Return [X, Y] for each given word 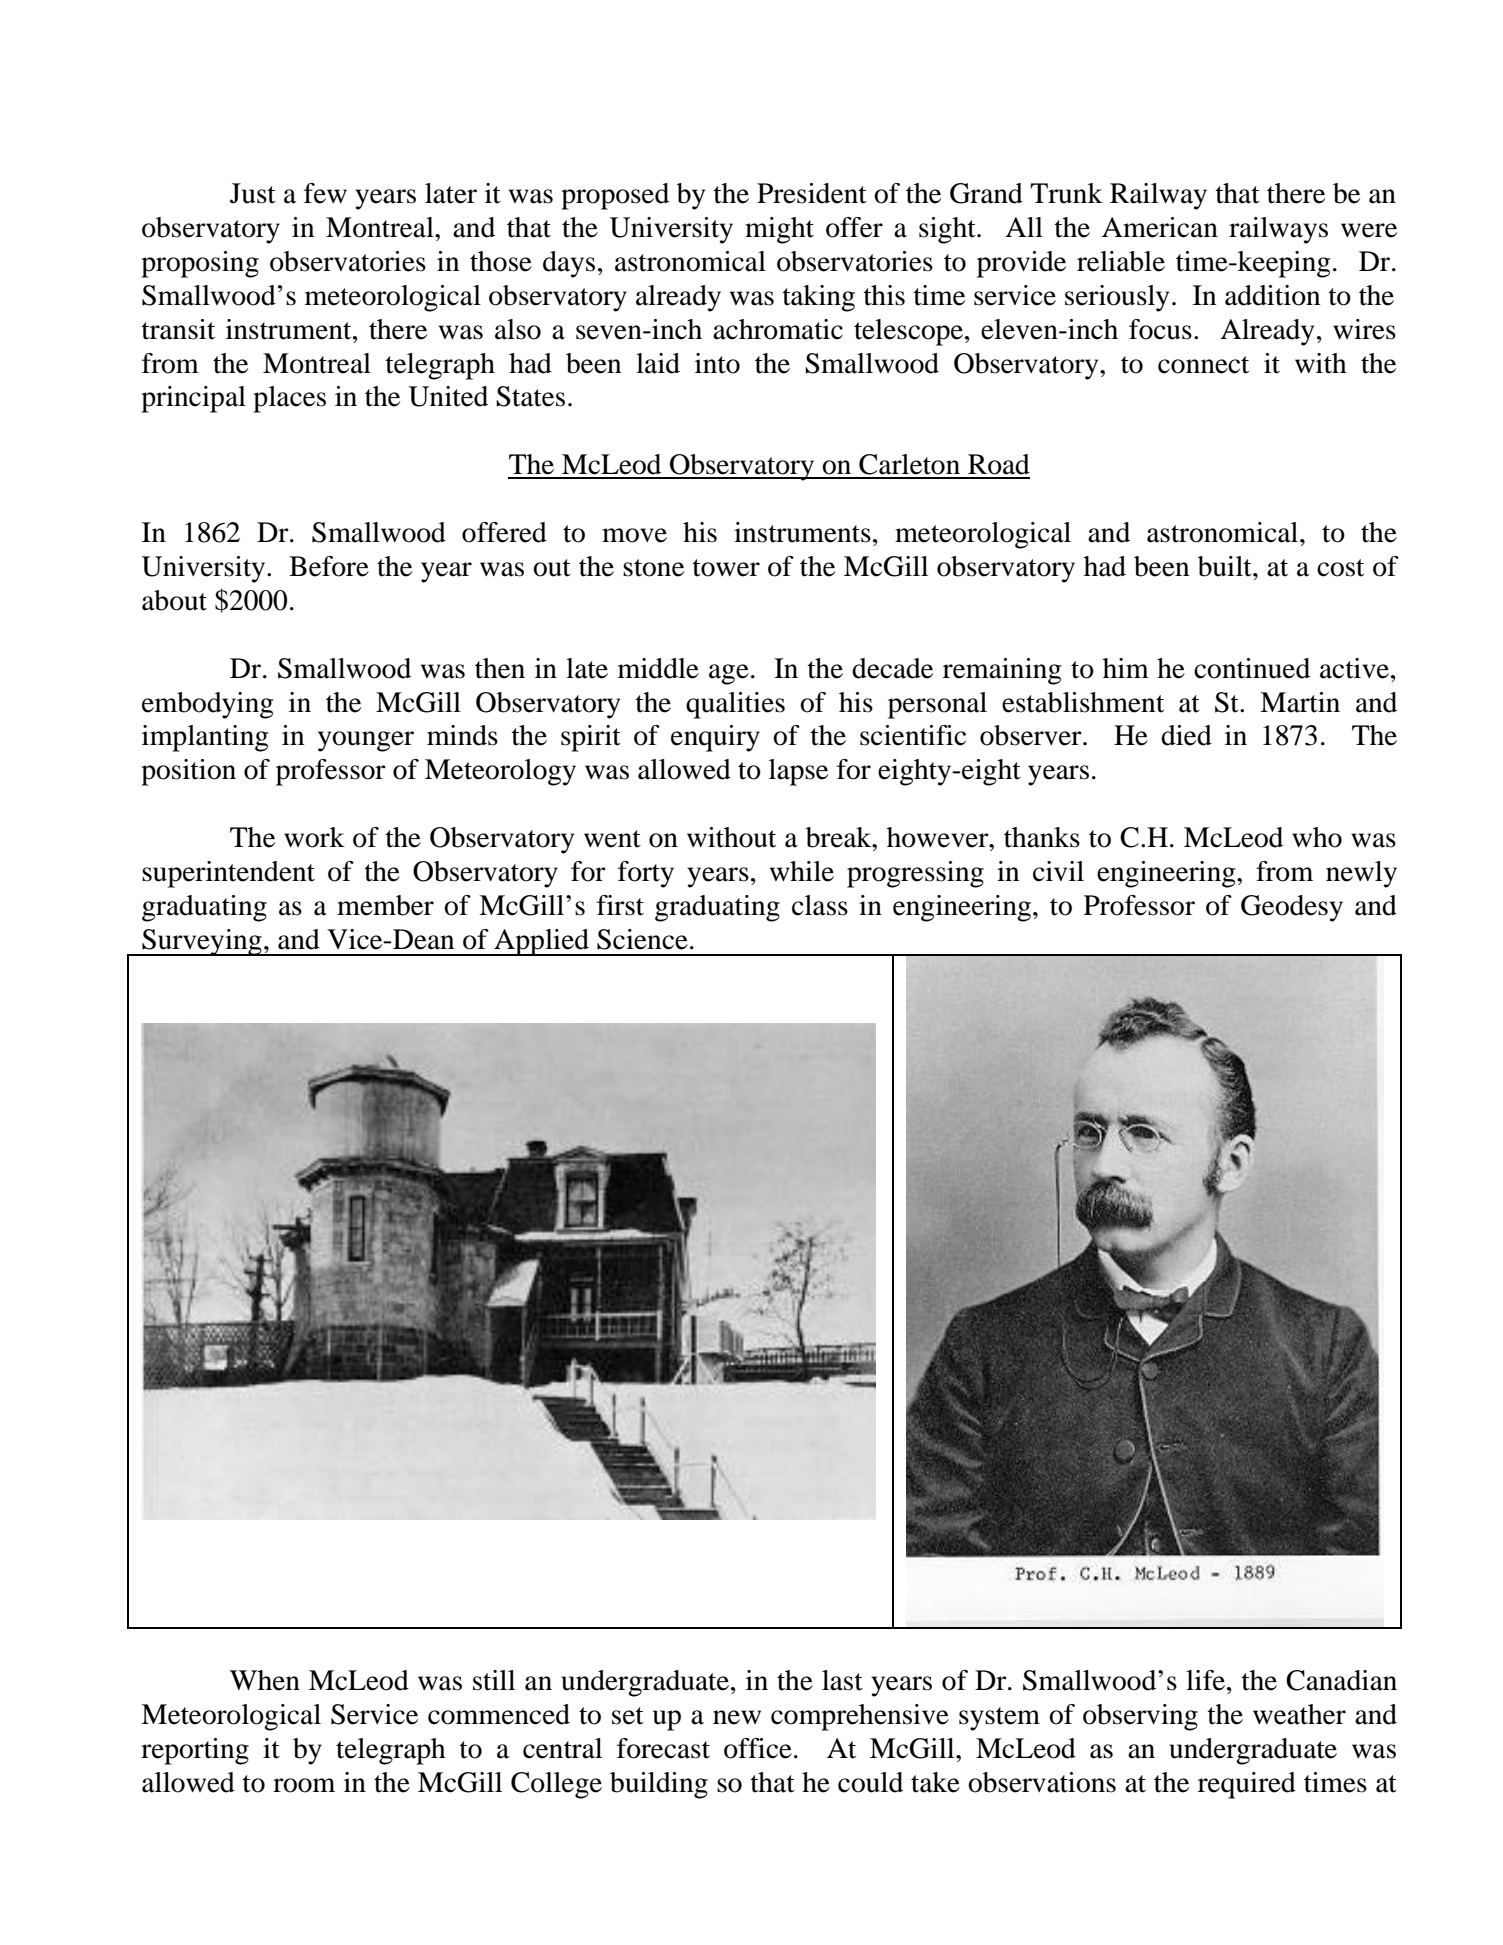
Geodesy [1292, 908]
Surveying [202, 942]
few [325, 193]
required [1247, 1785]
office [758, 1748]
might [779, 230]
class [820, 905]
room [304, 1785]
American [1160, 227]
